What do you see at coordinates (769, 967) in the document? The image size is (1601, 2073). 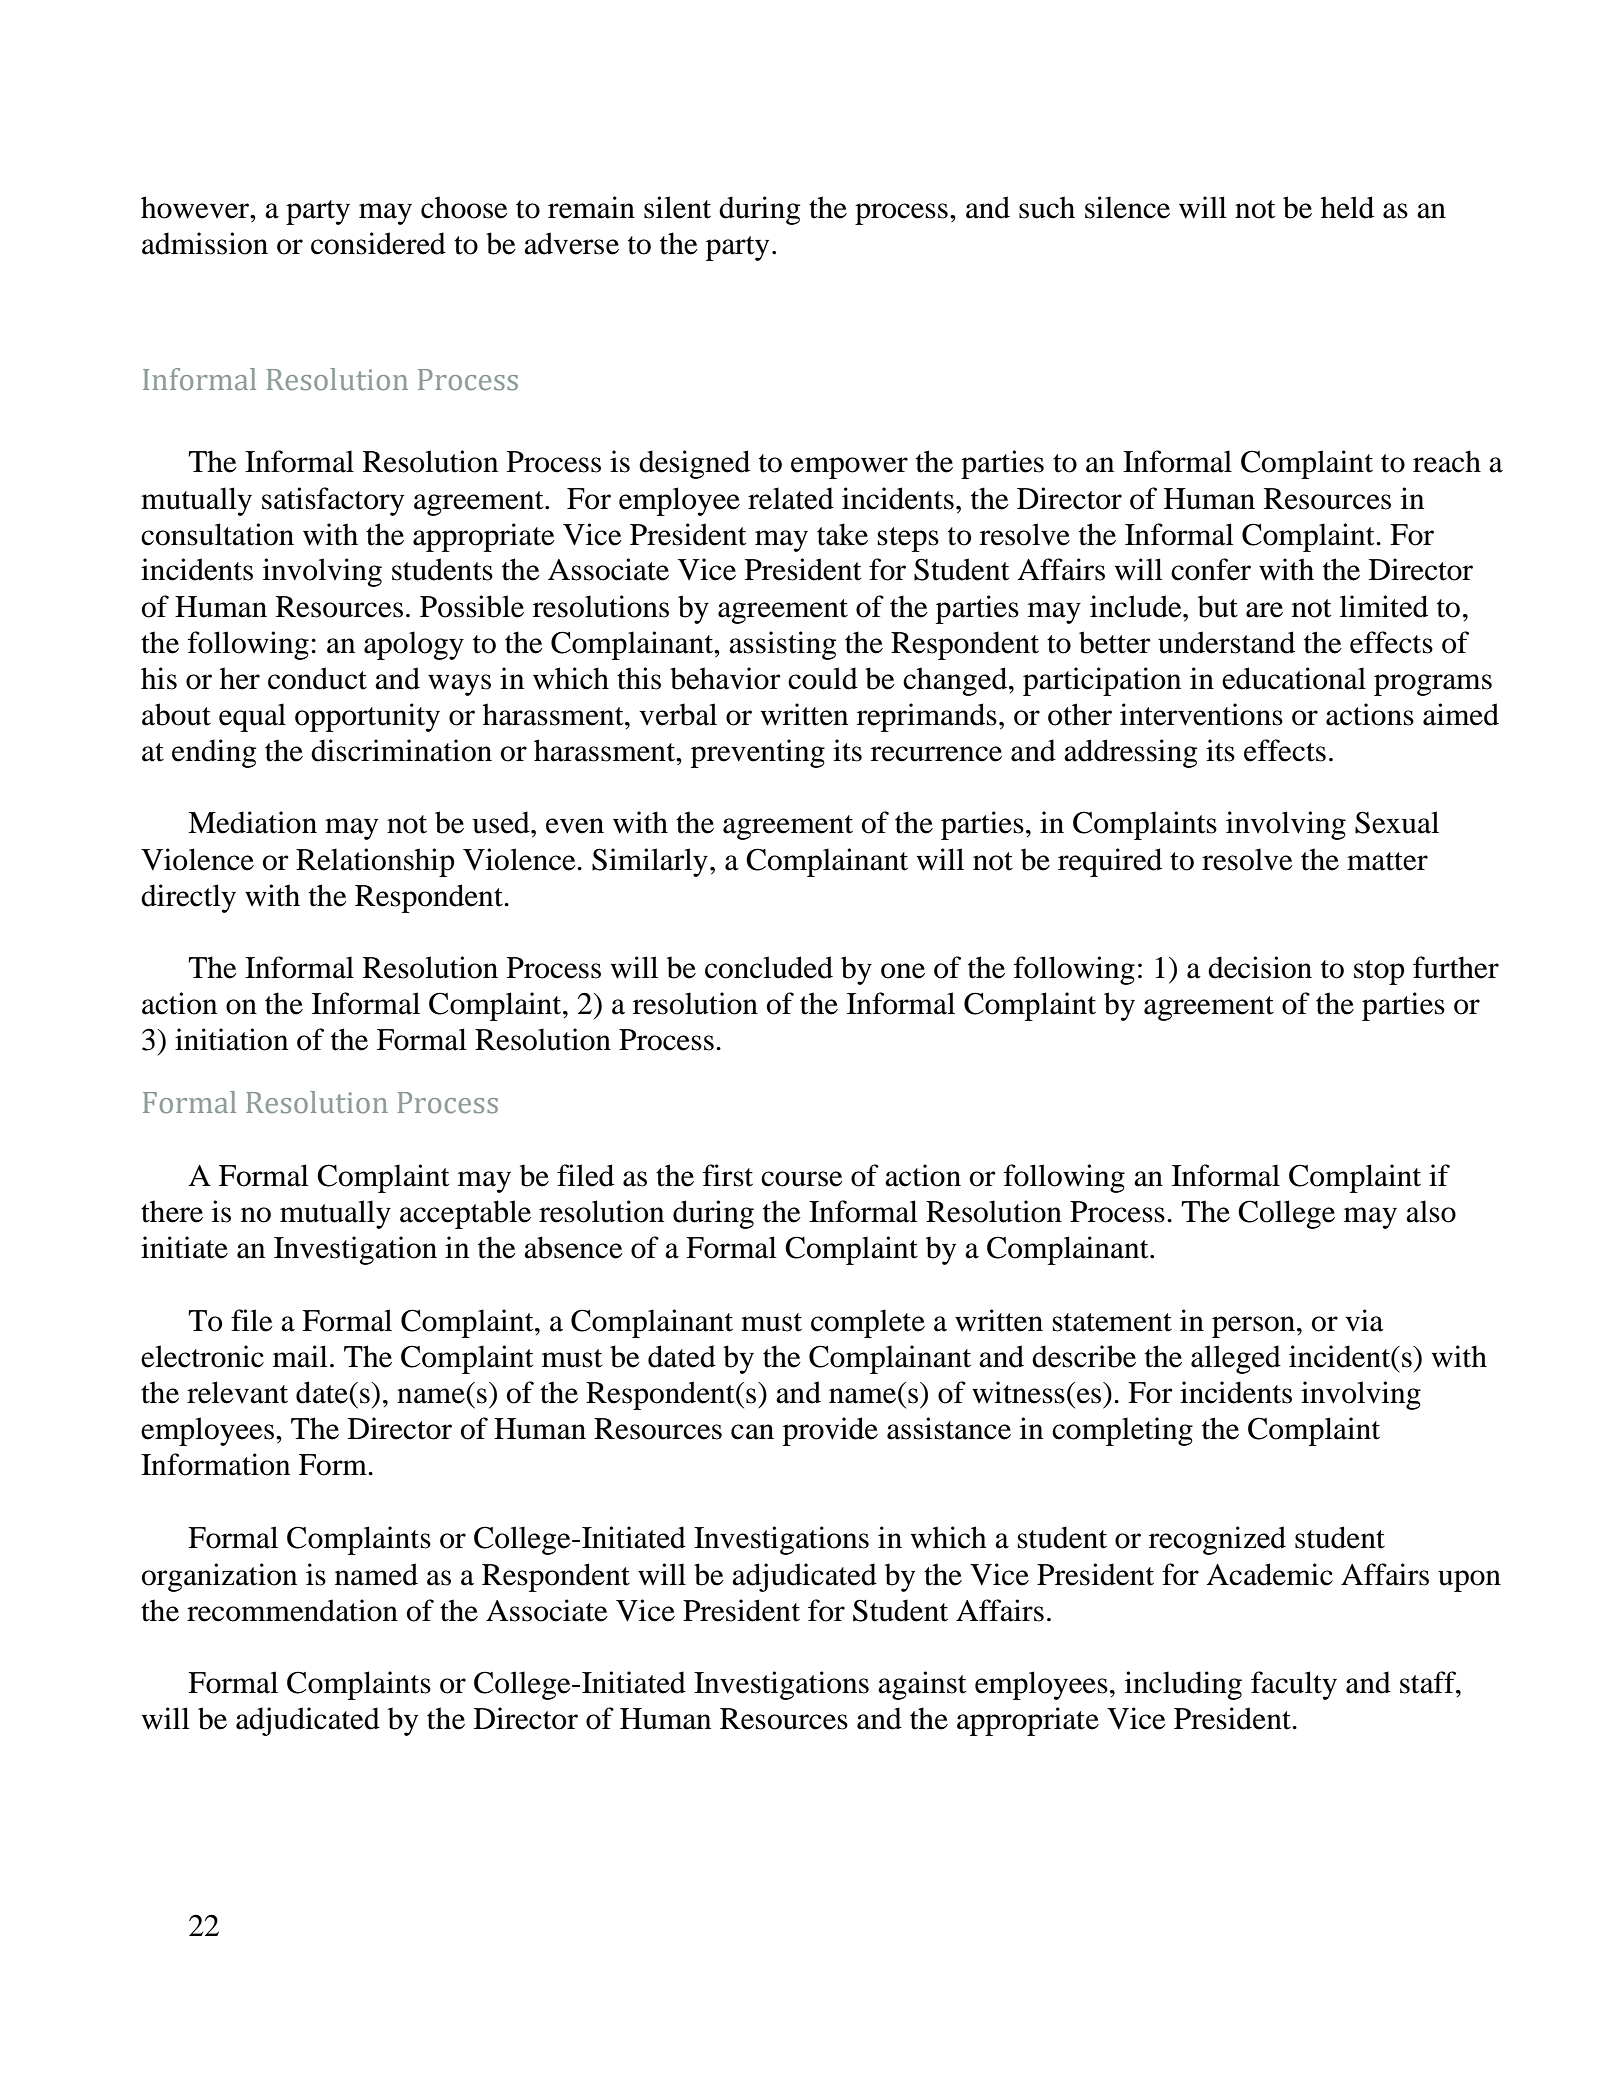 I see `concluded` at bounding box center [769, 967].
